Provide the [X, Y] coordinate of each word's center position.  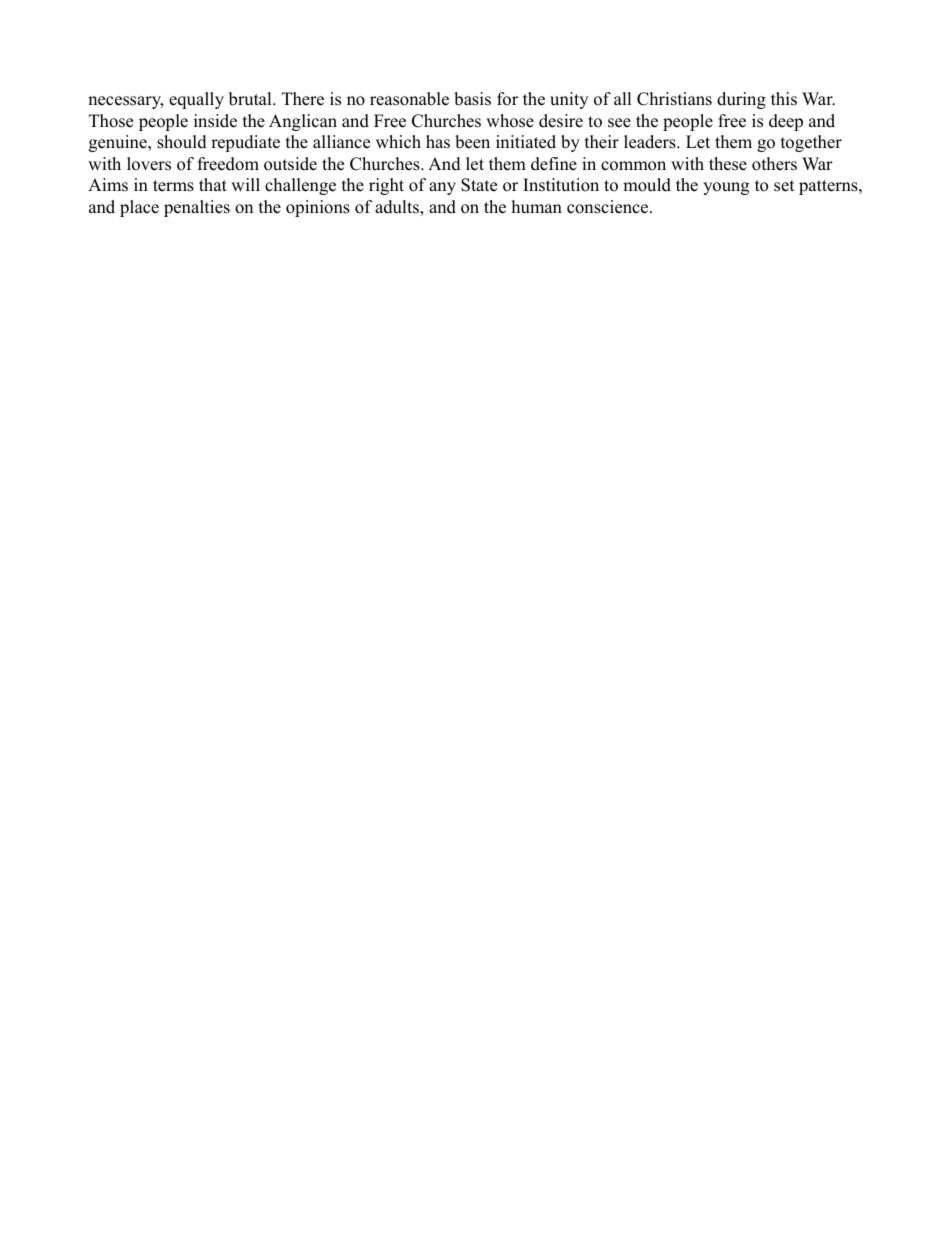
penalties [197, 208]
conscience [609, 207]
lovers [149, 164]
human [537, 207]
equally [196, 100]
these [728, 164]
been [472, 142]
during [741, 100]
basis [472, 99]
